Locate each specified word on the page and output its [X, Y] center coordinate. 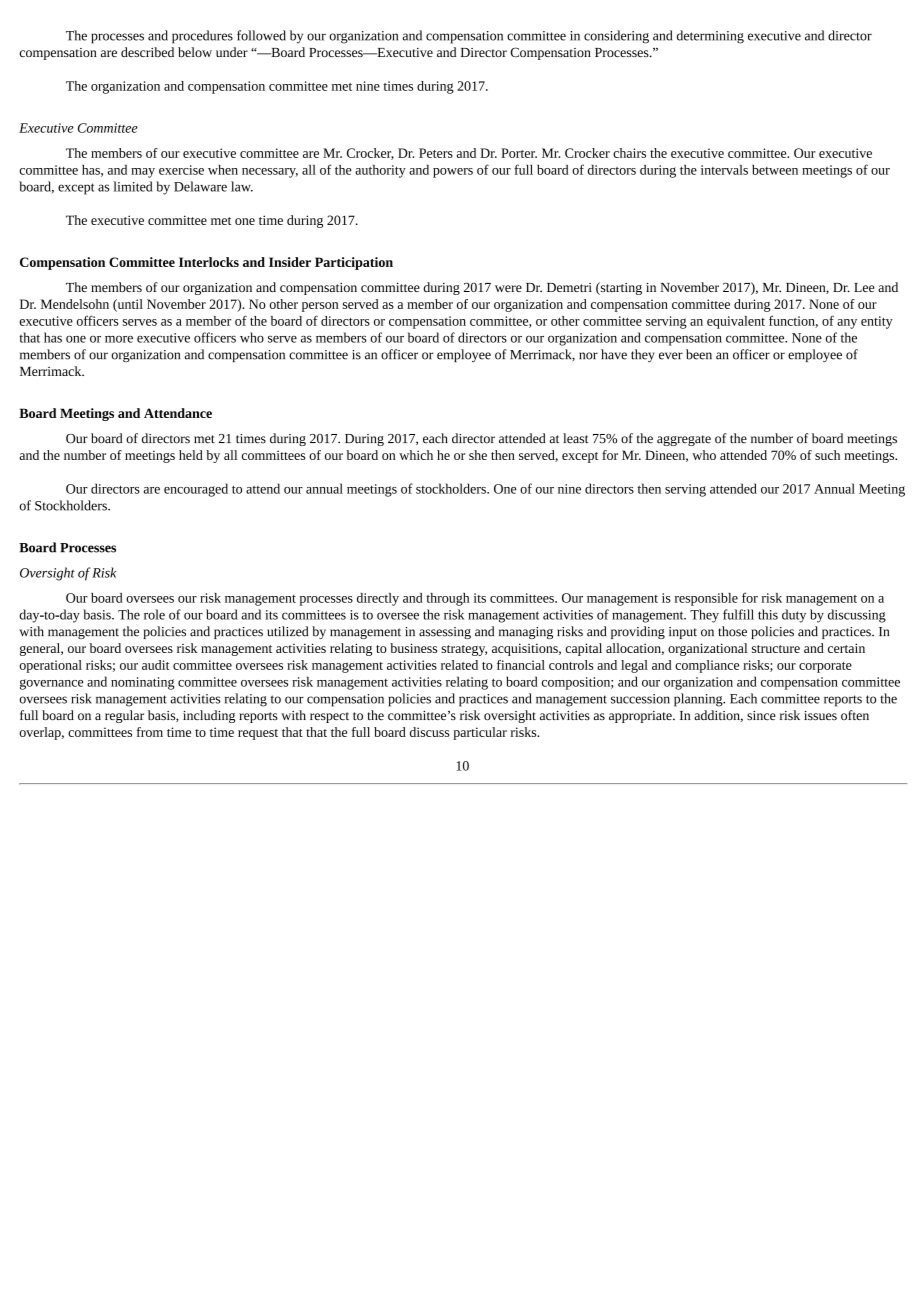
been [699, 354]
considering [616, 37]
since [761, 715]
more [119, 339]
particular [480, 733]
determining [710, 37]
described [147, 52]
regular [124, 716]
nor [588, 356]
